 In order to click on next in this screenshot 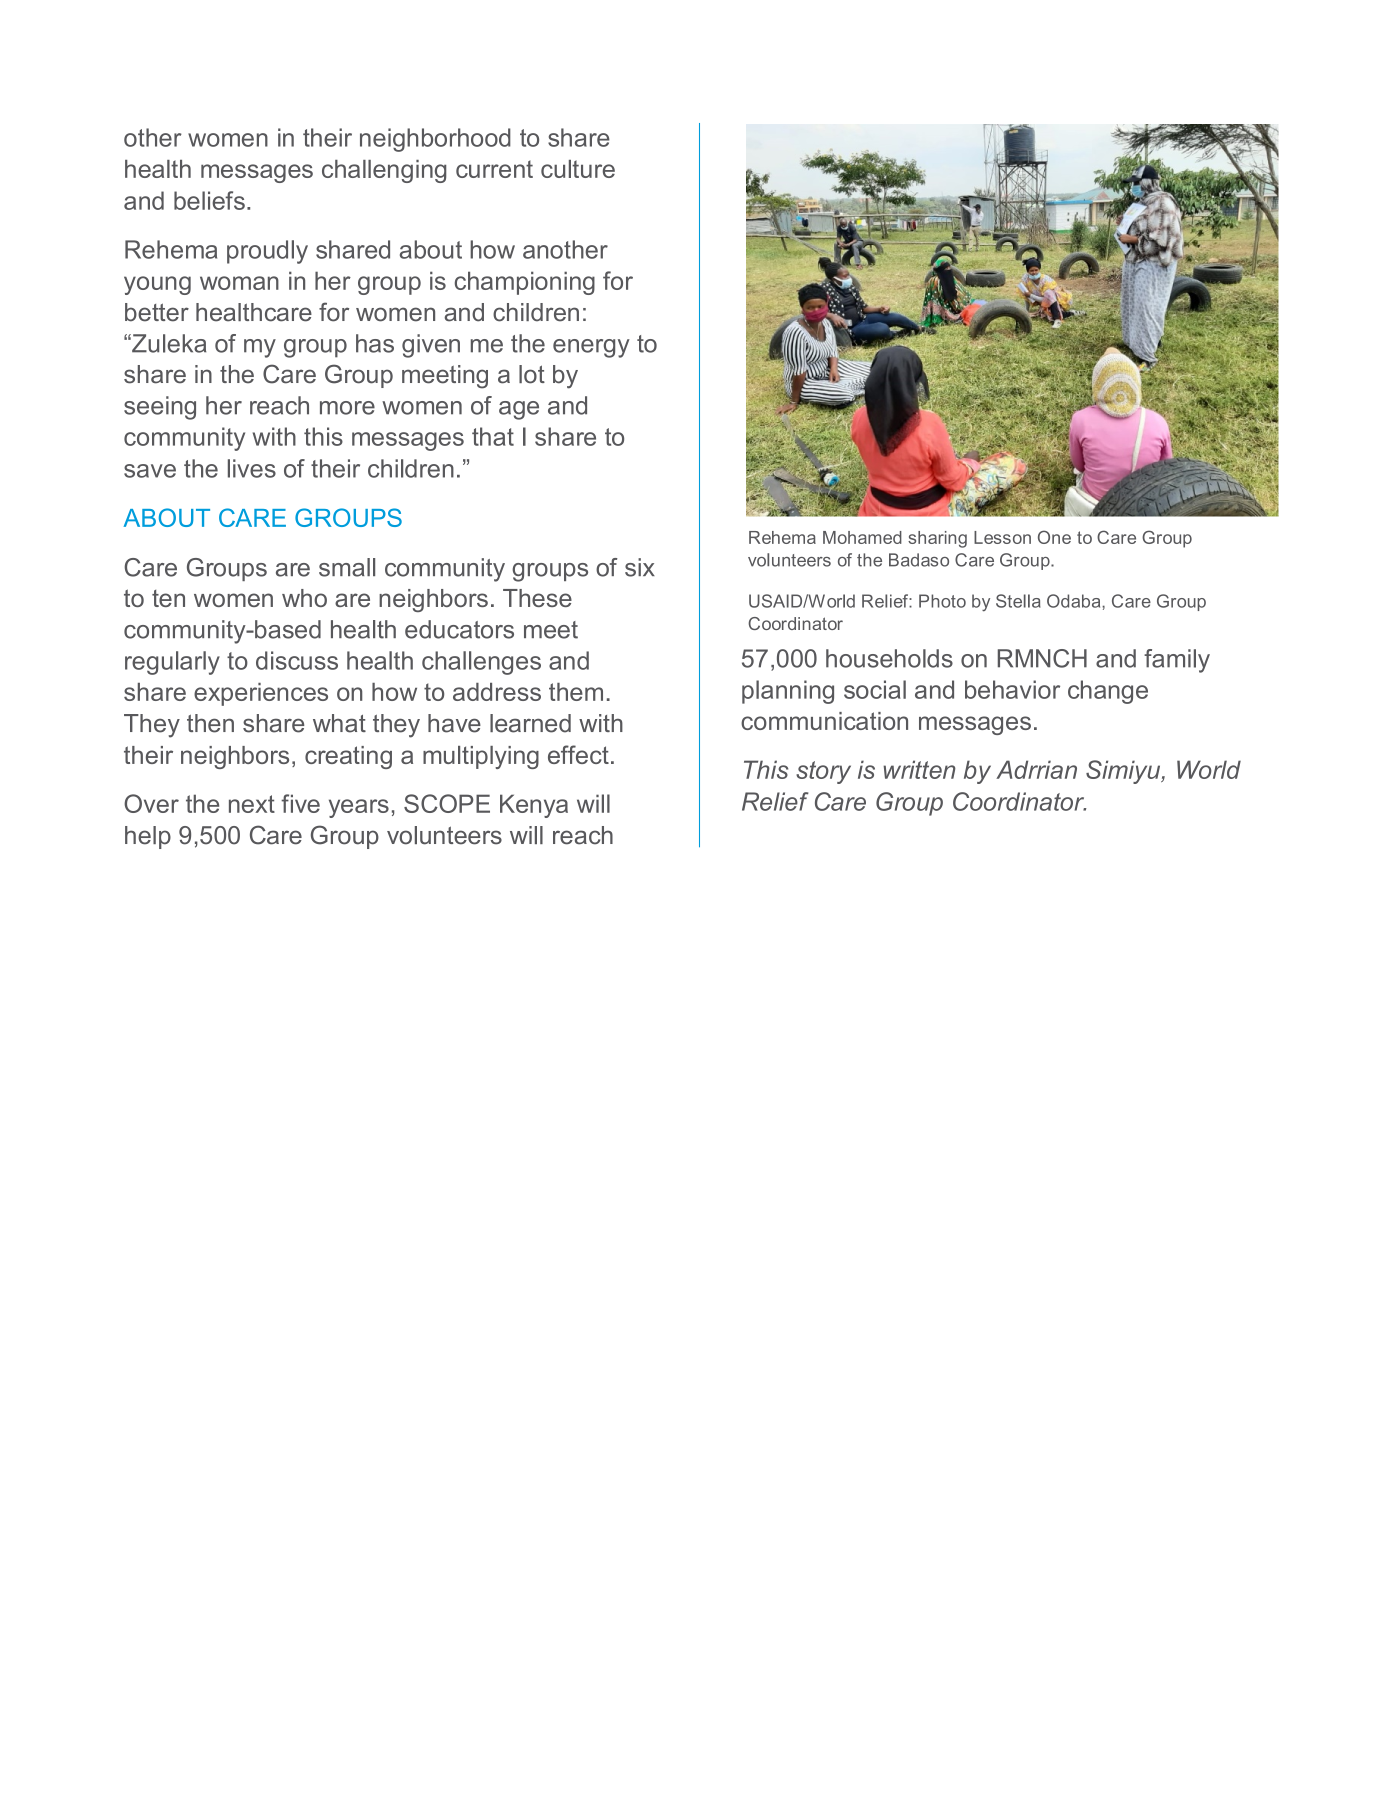, I will do `click(252, 804)`.
